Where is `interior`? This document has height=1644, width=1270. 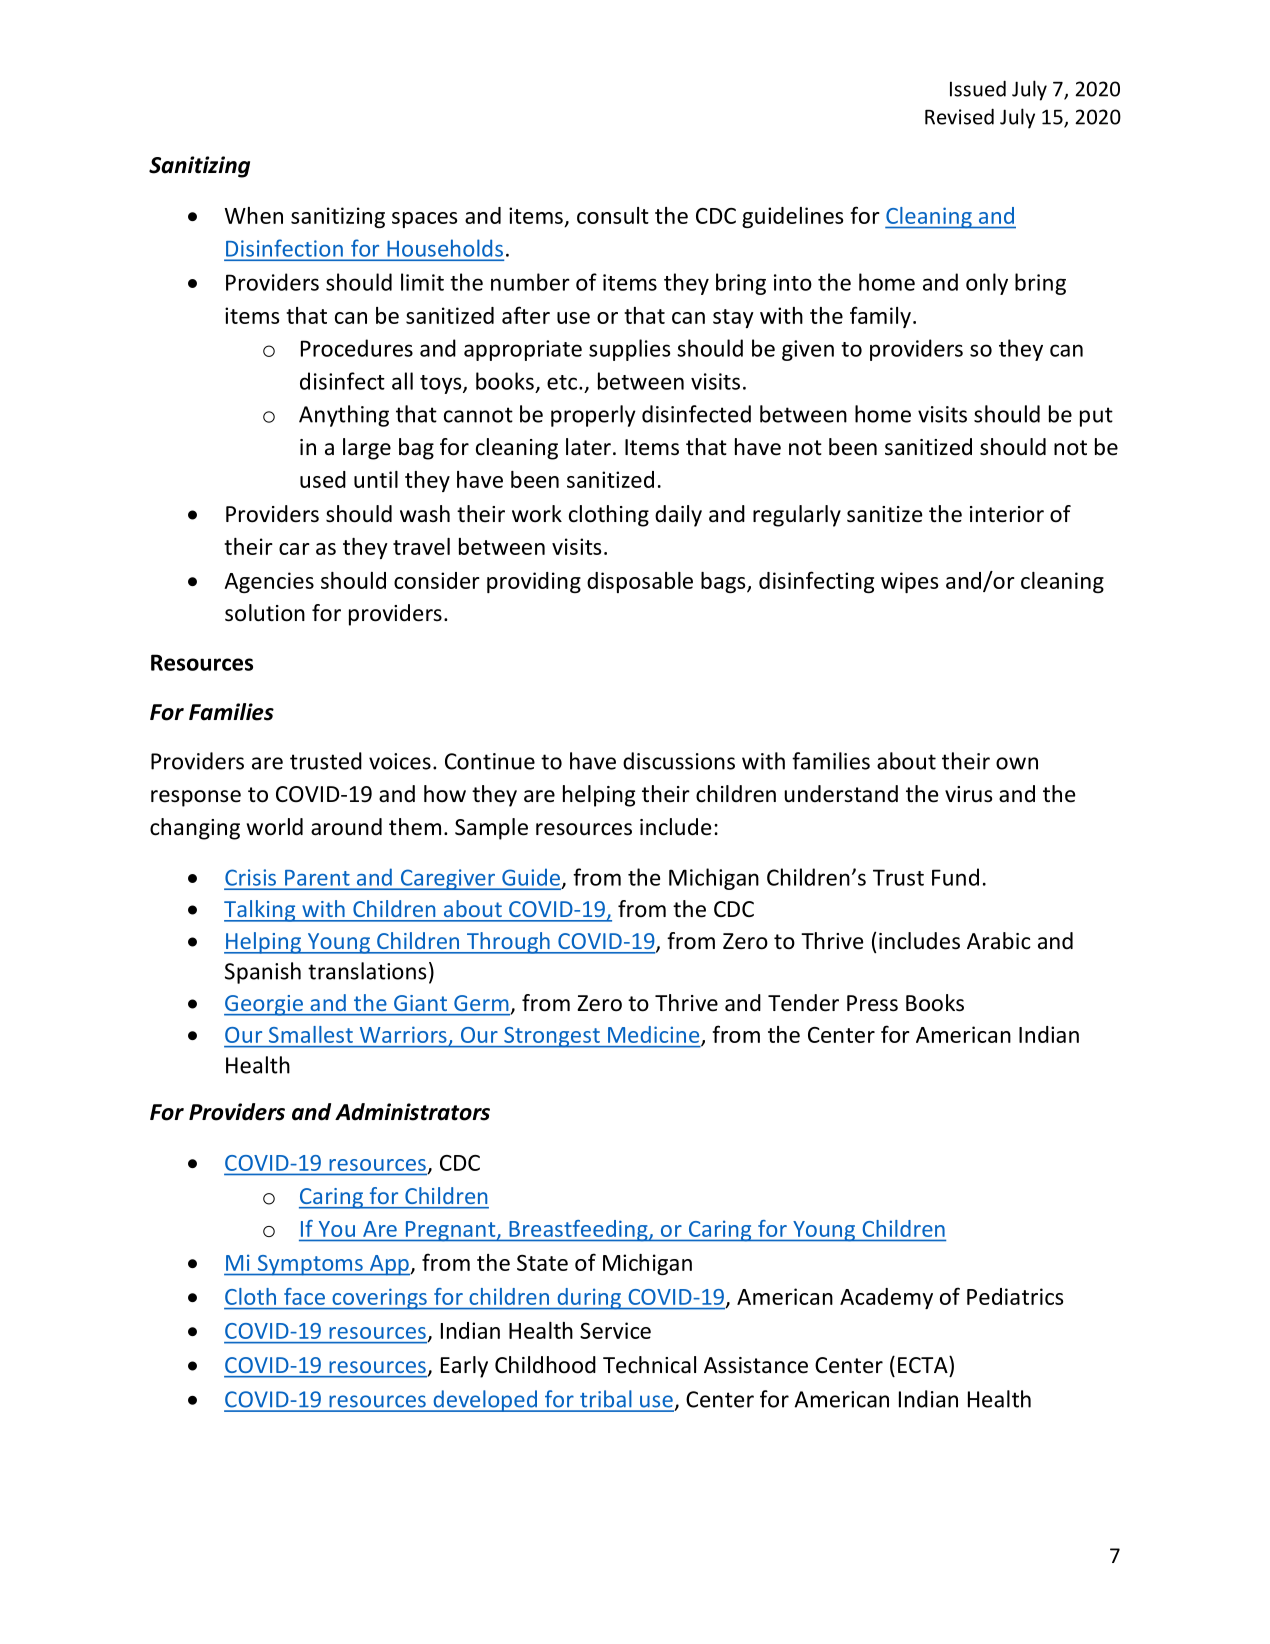
interior is located at coordinates (1007, 514).
